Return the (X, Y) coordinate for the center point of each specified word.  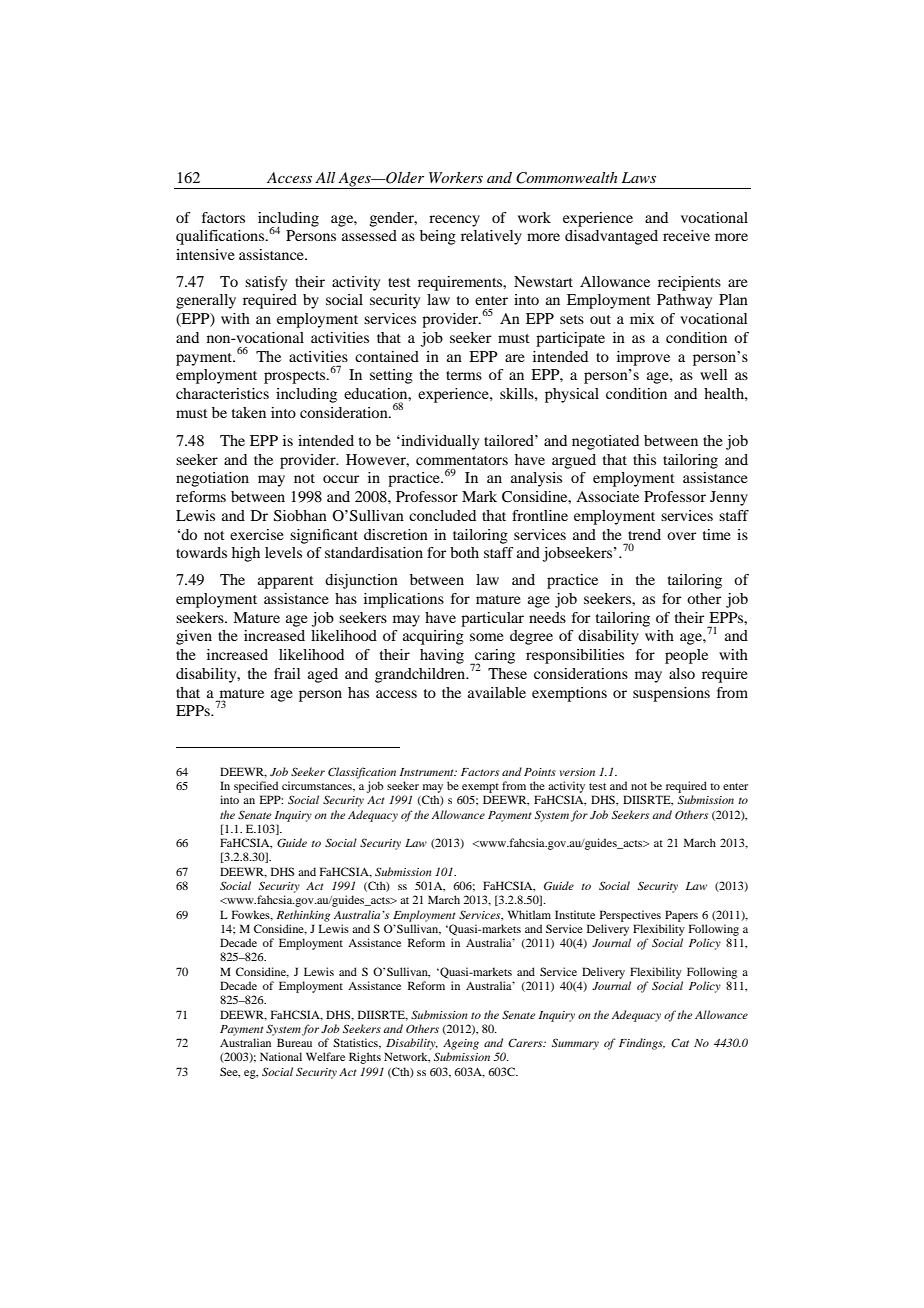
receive (686, 235)
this (644, 459)
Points (540, 772)
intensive (205, 254)
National (281, 1056)
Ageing (461, 1044)
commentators (462, 460)
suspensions (671, 694)
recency (454, 221)
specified (256, 787)
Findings (642, 1044)
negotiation (212, 479)
